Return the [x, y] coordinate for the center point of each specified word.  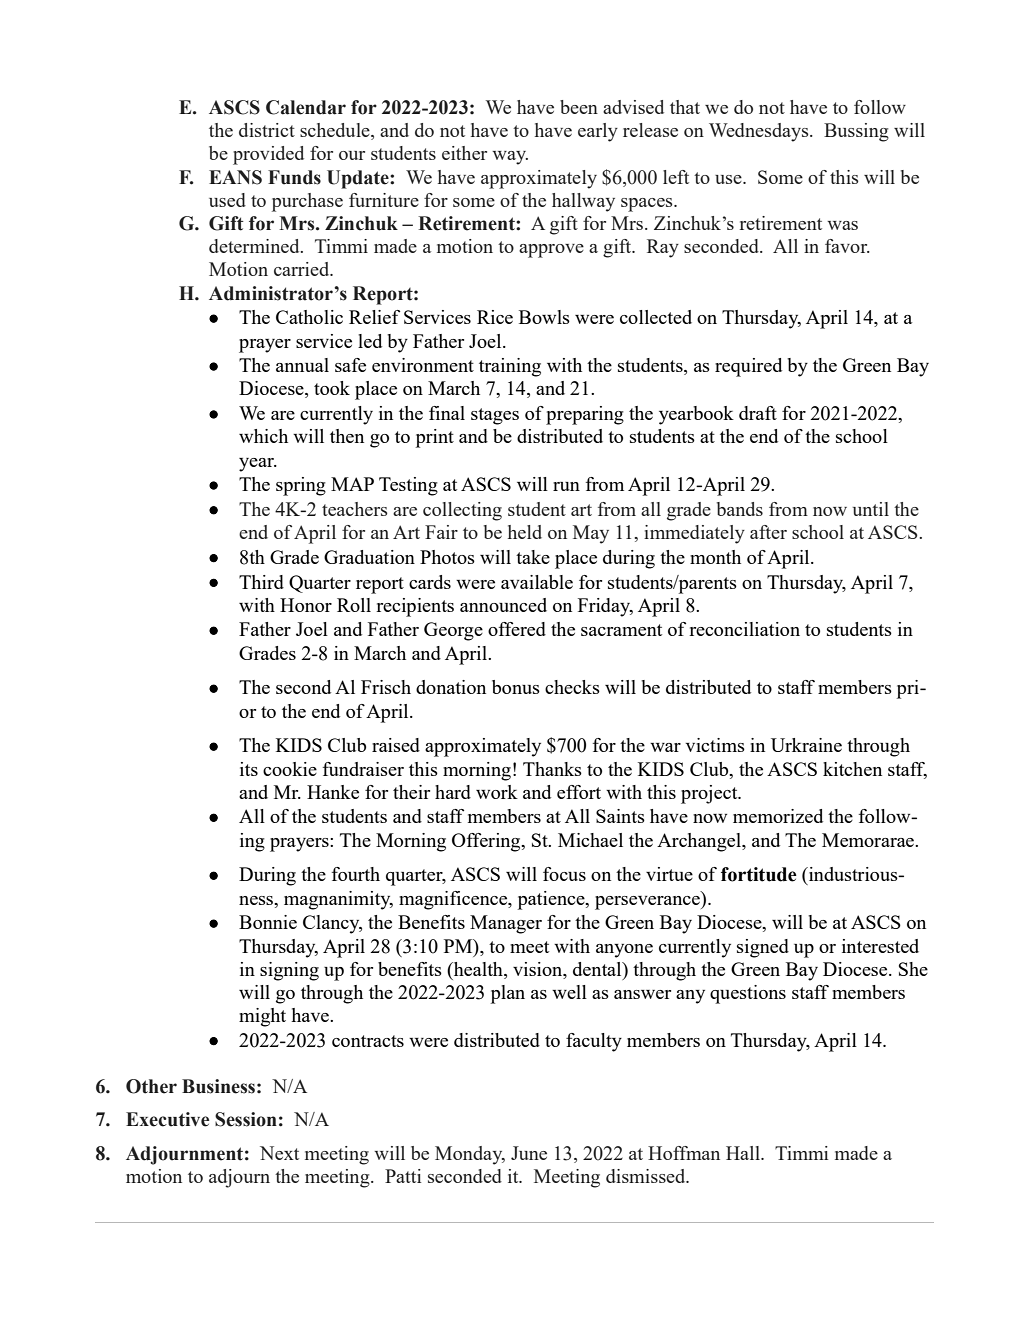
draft [758, 413]
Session [246, 1119]
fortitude [759, 874]
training [510, 367]
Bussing [856, 132]
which [263, 436]
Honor [306, 605]
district [267, 130]
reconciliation [744, 629]
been [579, 107]
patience [552, 900]
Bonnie [268, 922]
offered [517, 629]
